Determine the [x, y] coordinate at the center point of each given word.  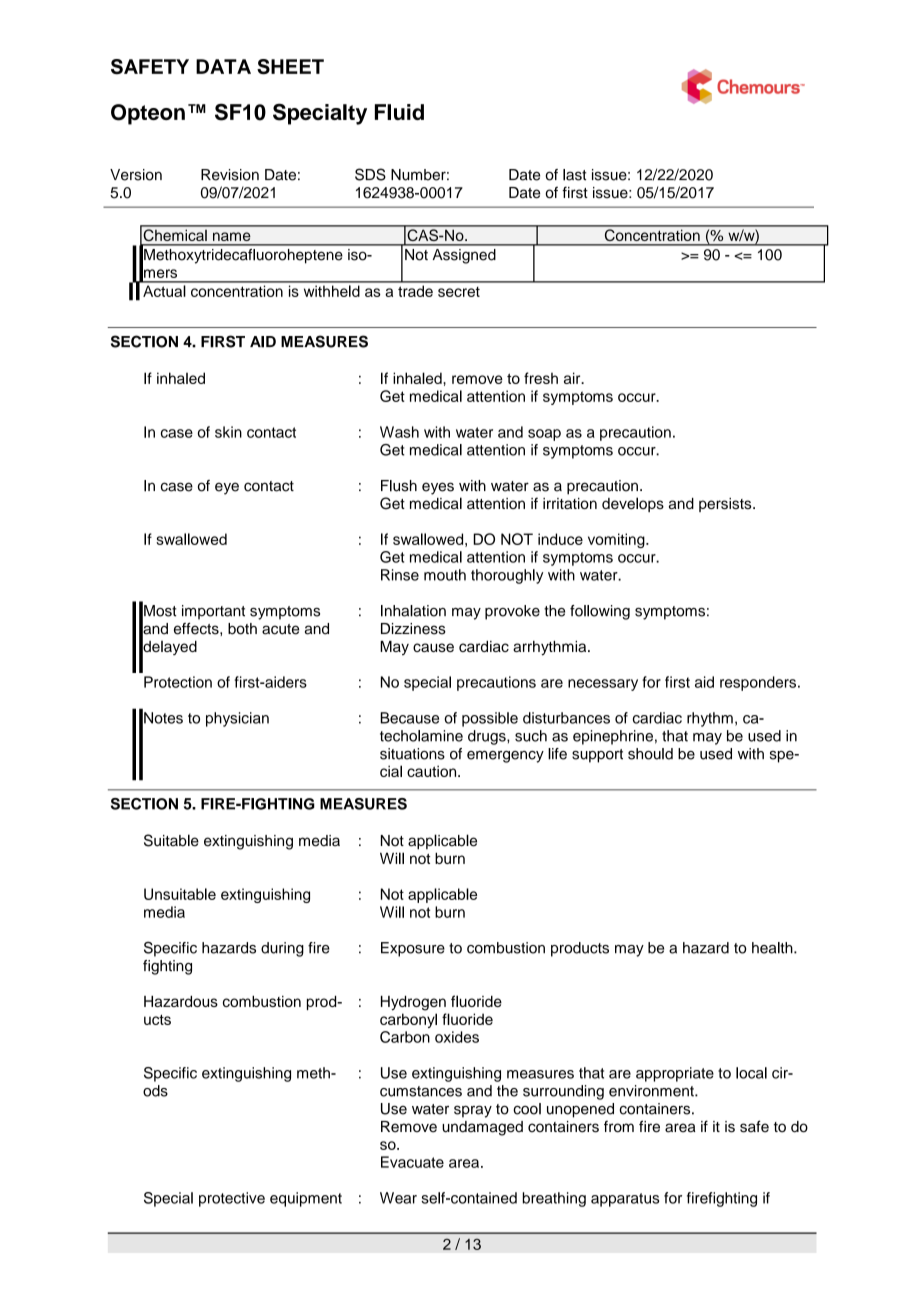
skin [228, 432]
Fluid [399, 112]
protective [232, 1199]
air [573, 378]
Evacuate [412, 1162]
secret [459, 292]
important [213, 612]
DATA [223, 66]
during [282, 949]
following [600, 612]
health [773, 948]
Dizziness [413, 629]
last [574, 175]
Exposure [413, 949]
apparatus [625, 1200]
